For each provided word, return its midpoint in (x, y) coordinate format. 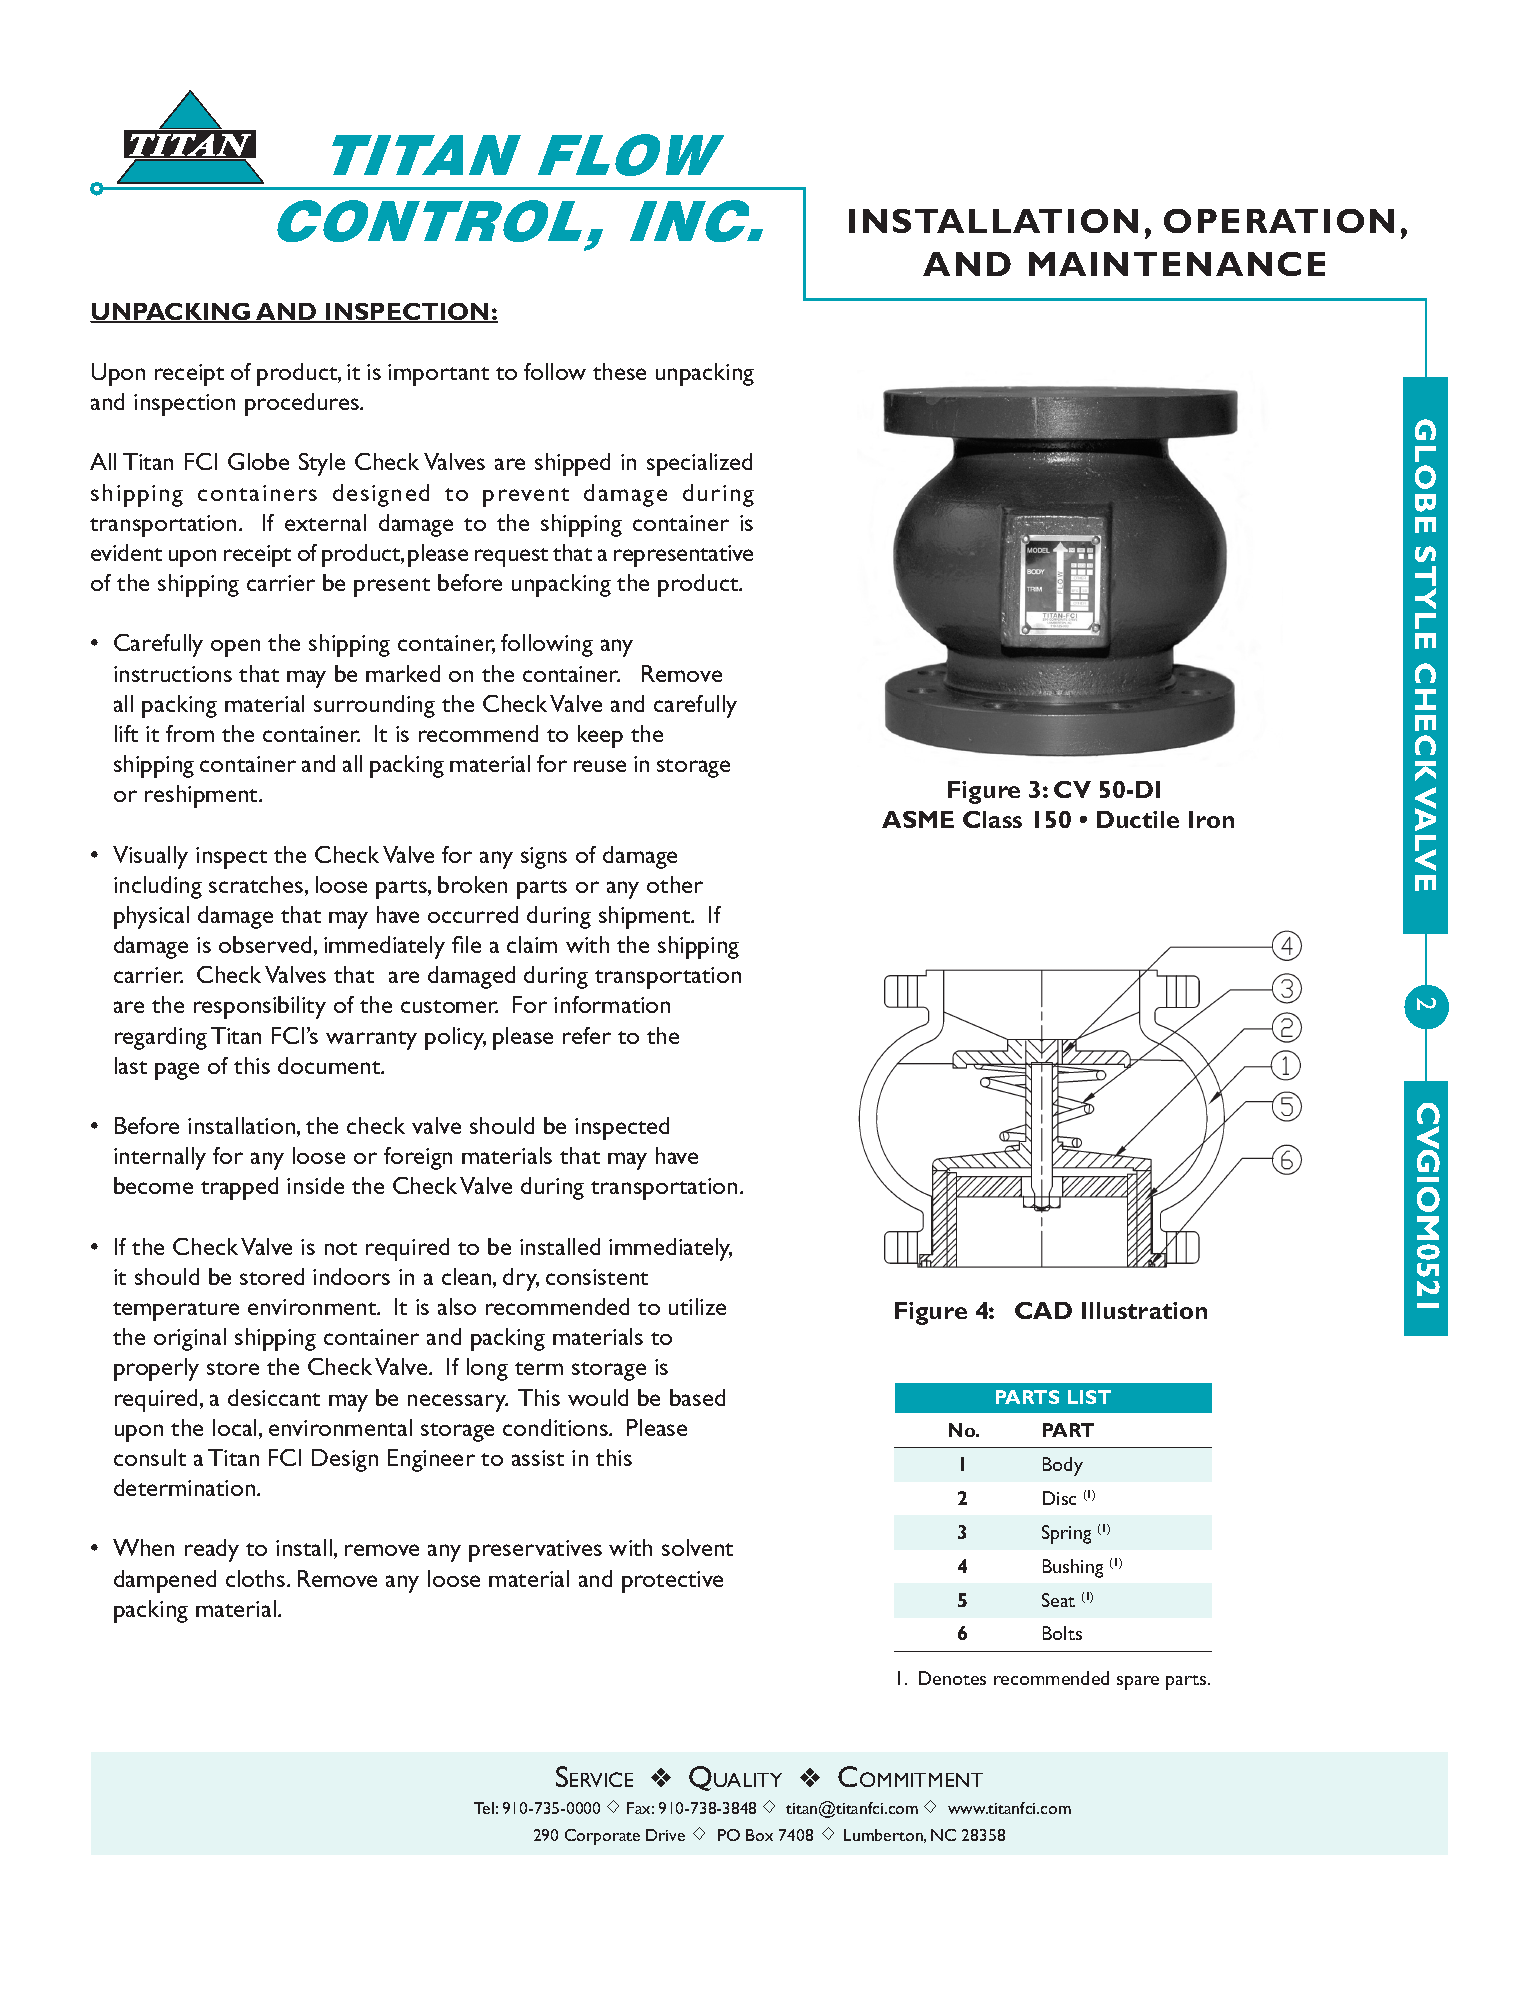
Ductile (1138, 819)
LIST (1089, 1397)
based (697, 1397)
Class (992, 819)
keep (600, 736)
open (235, 648)
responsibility (260, 1007)
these (619, 371)
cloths (257, 1578)
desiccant (274, 1397)
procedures (303, 404)
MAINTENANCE (1177, 264)
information (612, 1004)
